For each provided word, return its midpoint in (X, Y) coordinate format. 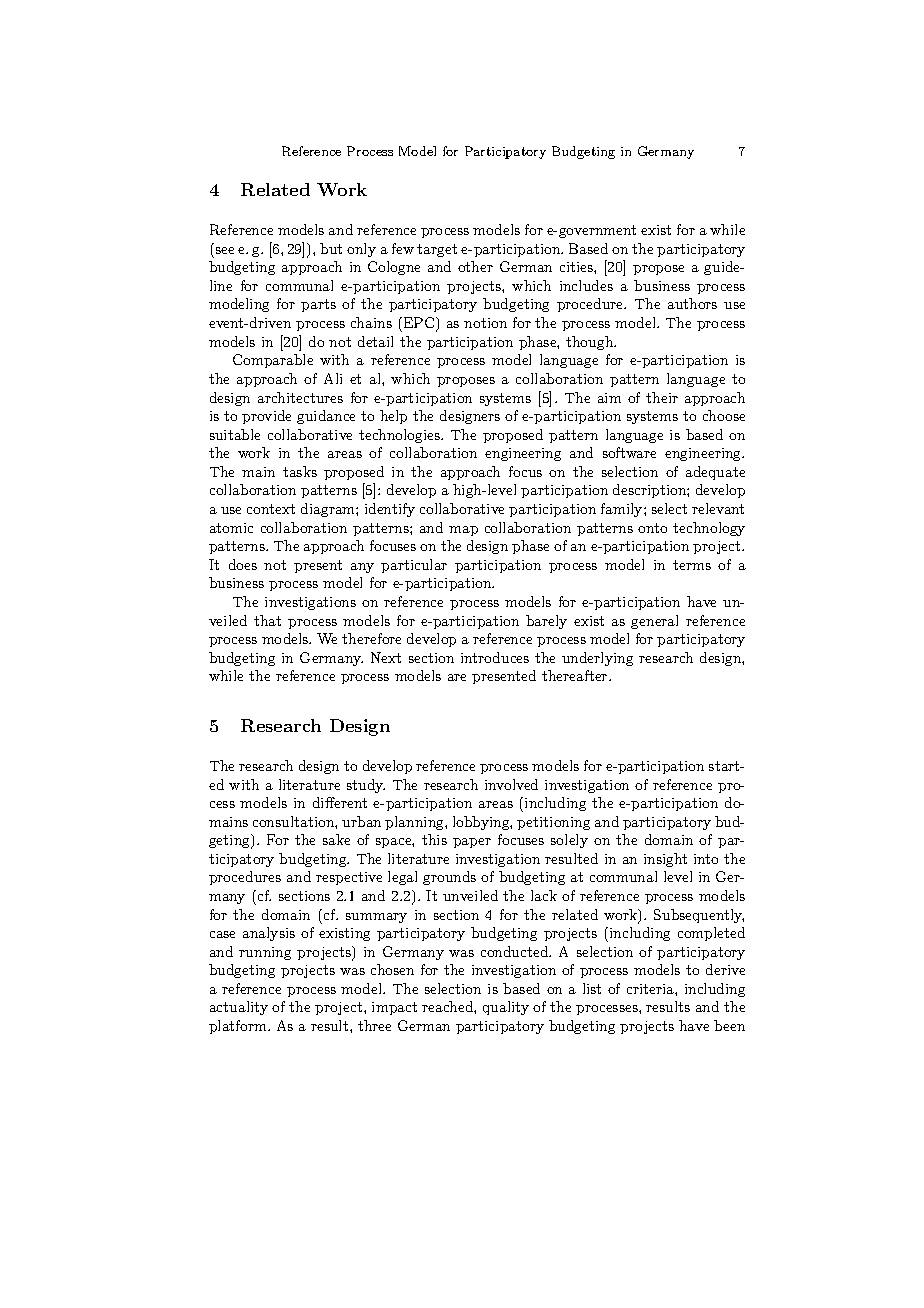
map (463, 531)
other (475, 266)
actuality (239, 1008)
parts (318, 305)
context (271, 509)
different (340, 802)
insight (665, 860)
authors (692, 303)
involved (511, 784)
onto (652, 528)
